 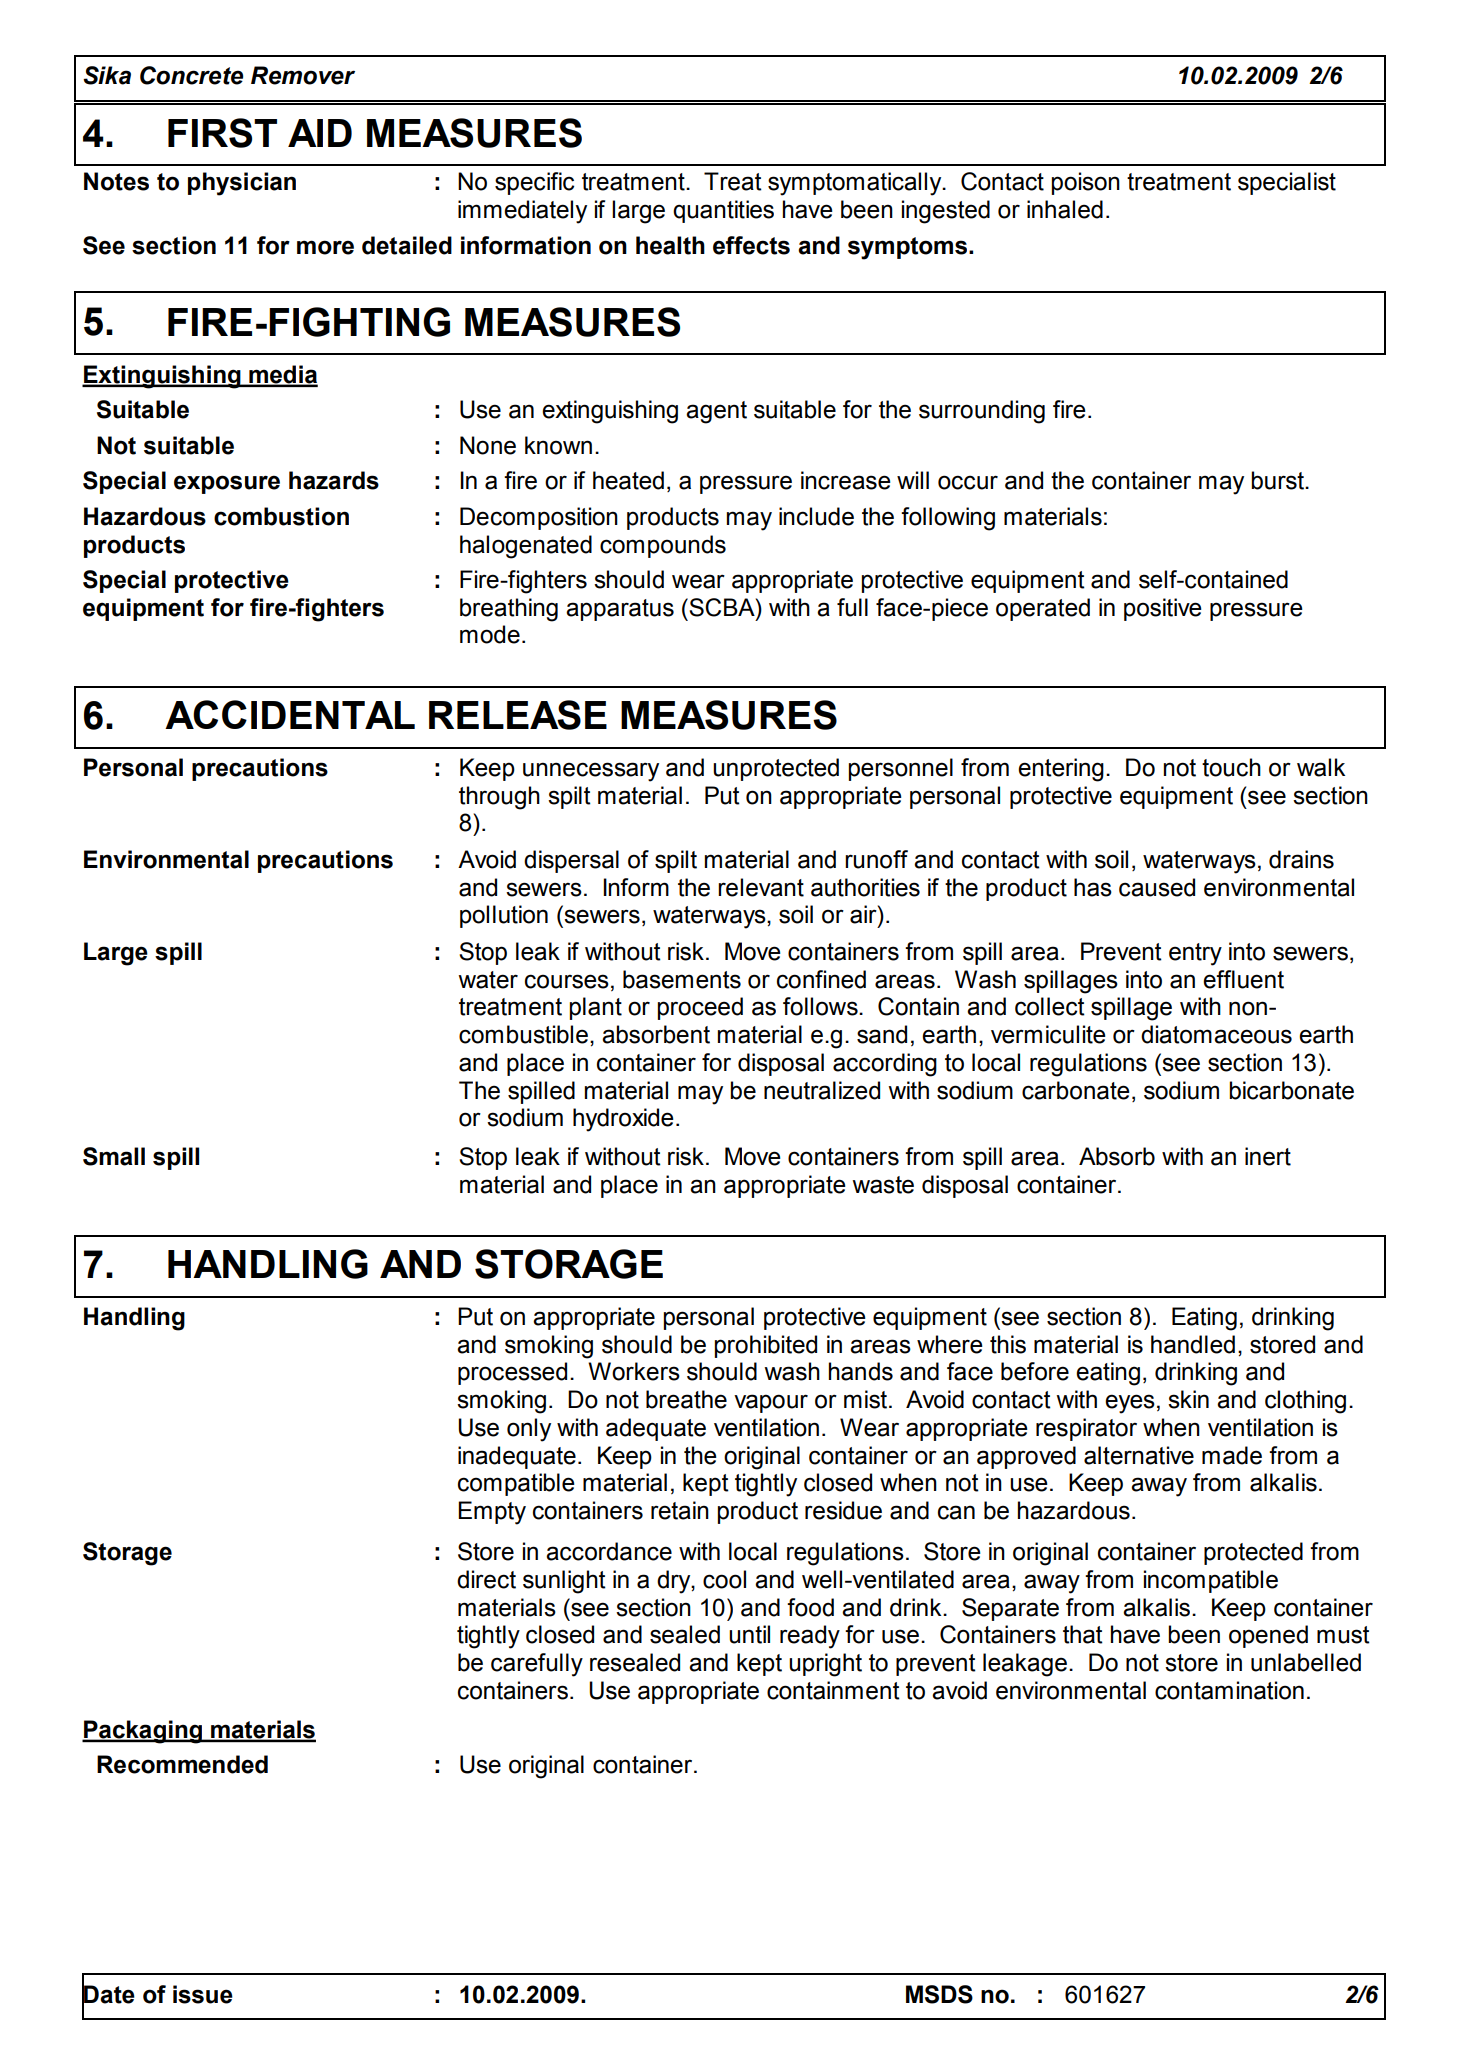 I want to click on poison, so click(x=1086, y=183).
